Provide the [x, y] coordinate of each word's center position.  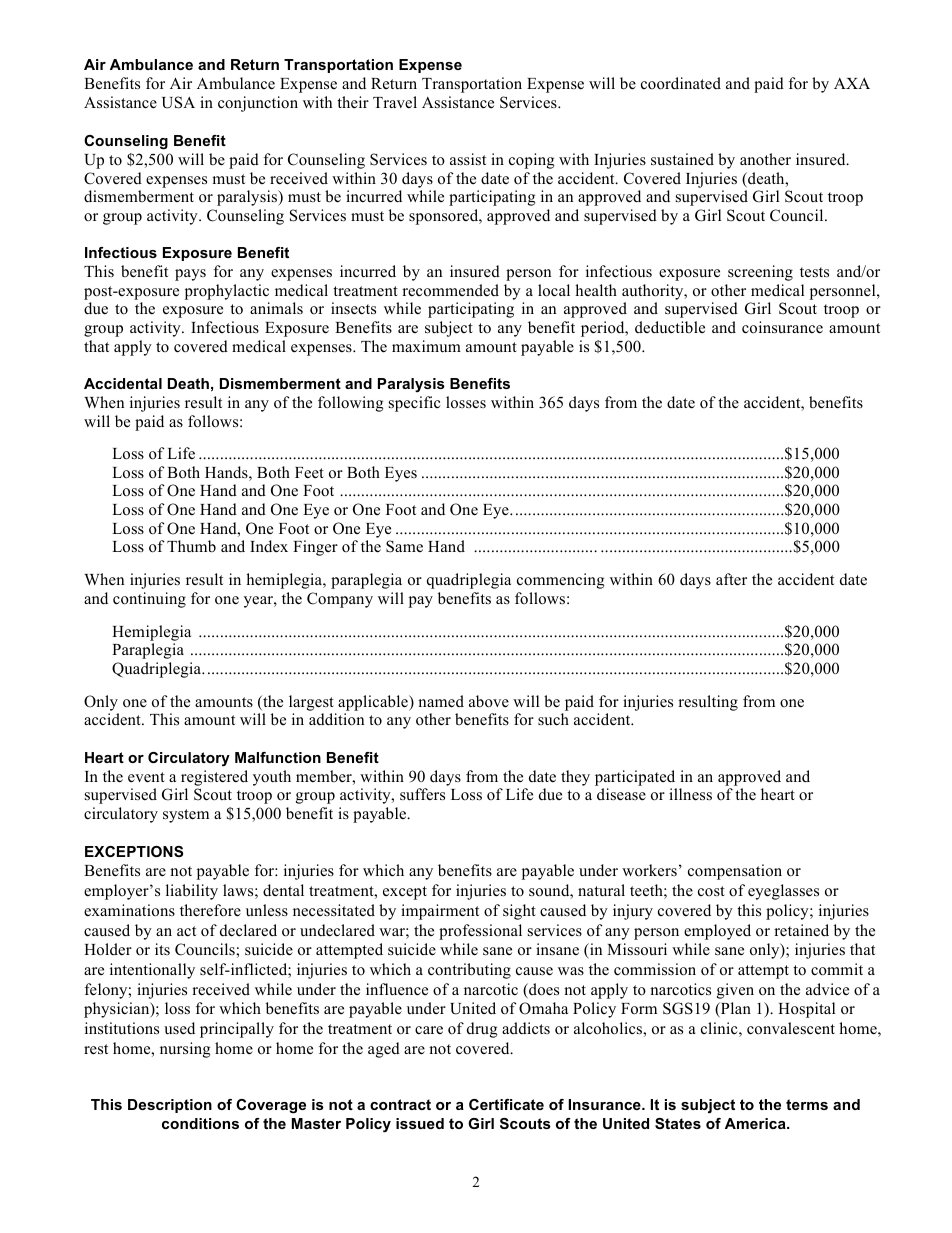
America [756, 1123]
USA [178, 102]
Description [170, 1106]
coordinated [681, 83]
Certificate [506, 1104]
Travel [395, 102]
